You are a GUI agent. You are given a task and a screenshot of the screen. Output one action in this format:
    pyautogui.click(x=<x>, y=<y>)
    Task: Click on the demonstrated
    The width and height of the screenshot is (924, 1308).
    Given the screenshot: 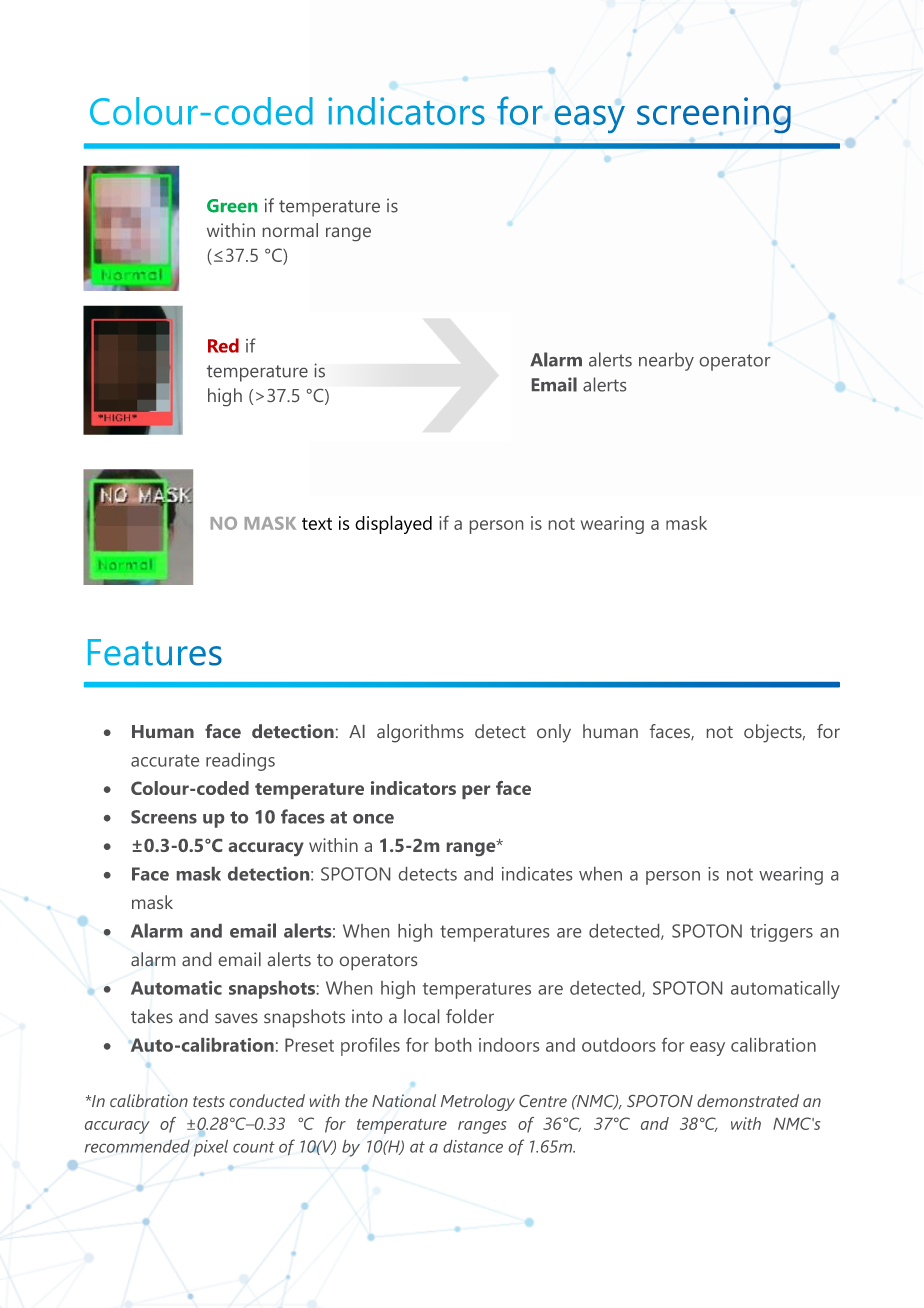 What is the action you would take?
    pyautogui.click(x=748, y=1100)
